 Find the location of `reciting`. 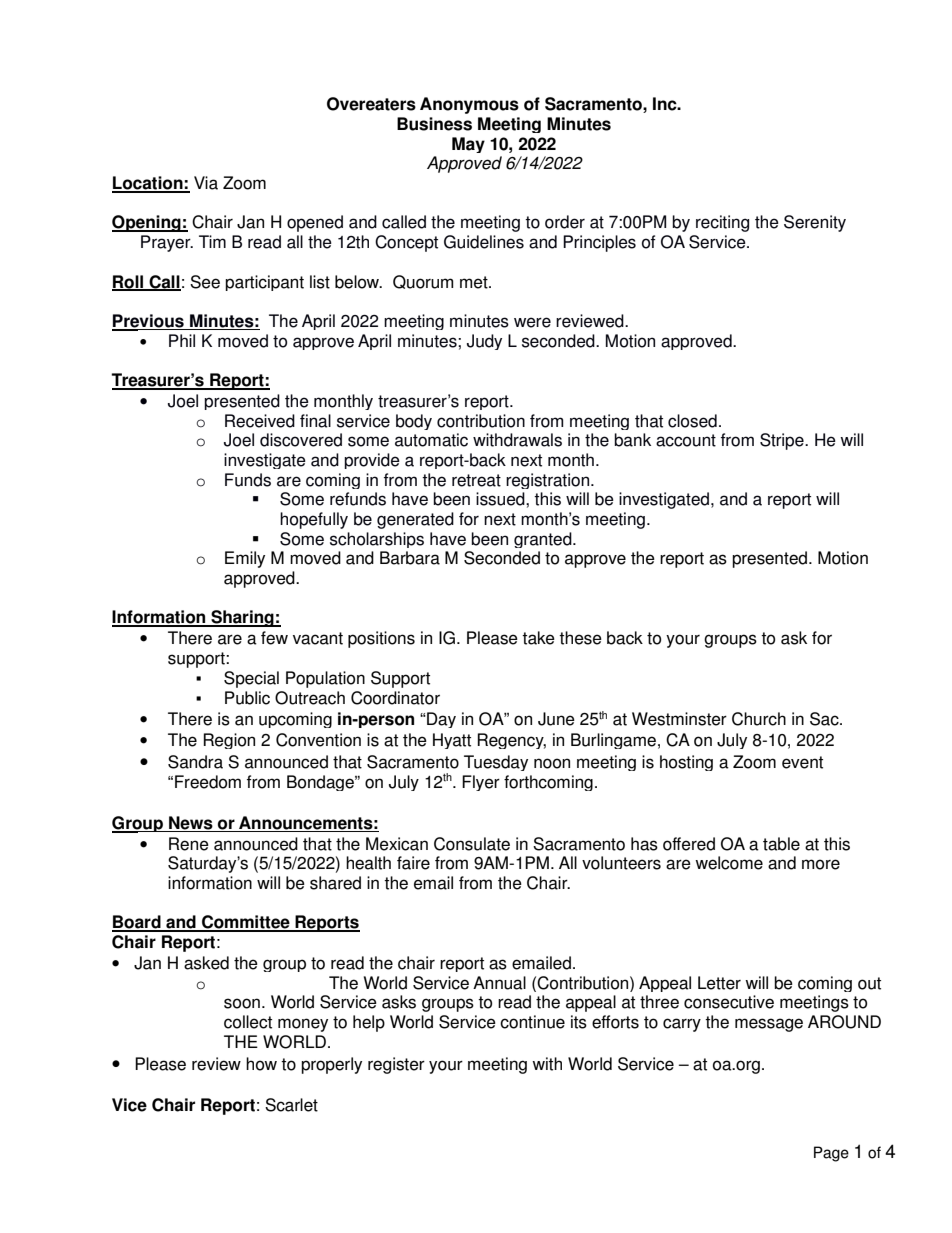

reciting is located at coordinates (722, 223).
